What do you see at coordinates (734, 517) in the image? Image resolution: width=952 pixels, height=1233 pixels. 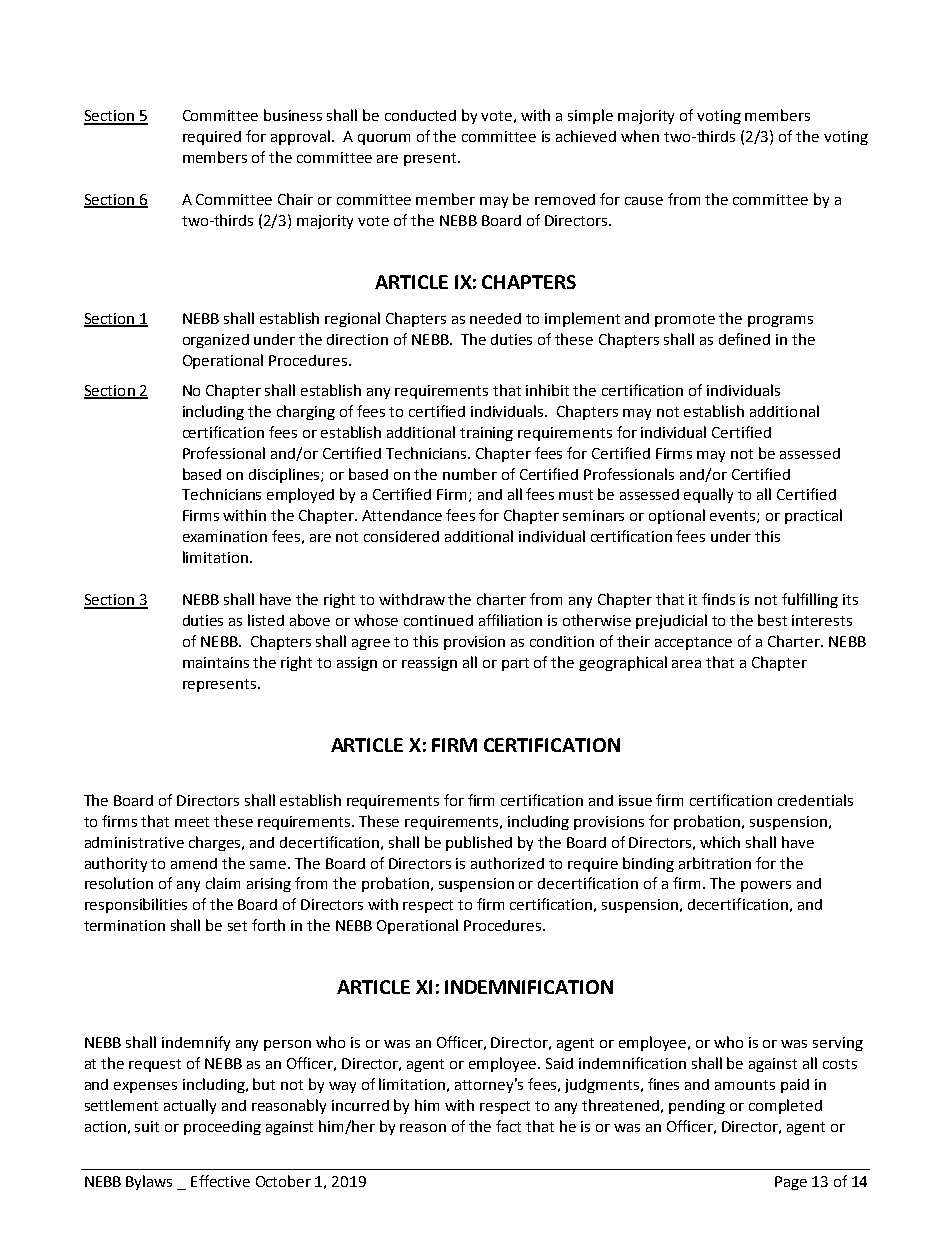 I see `events` at bounding box center [734, 517].
